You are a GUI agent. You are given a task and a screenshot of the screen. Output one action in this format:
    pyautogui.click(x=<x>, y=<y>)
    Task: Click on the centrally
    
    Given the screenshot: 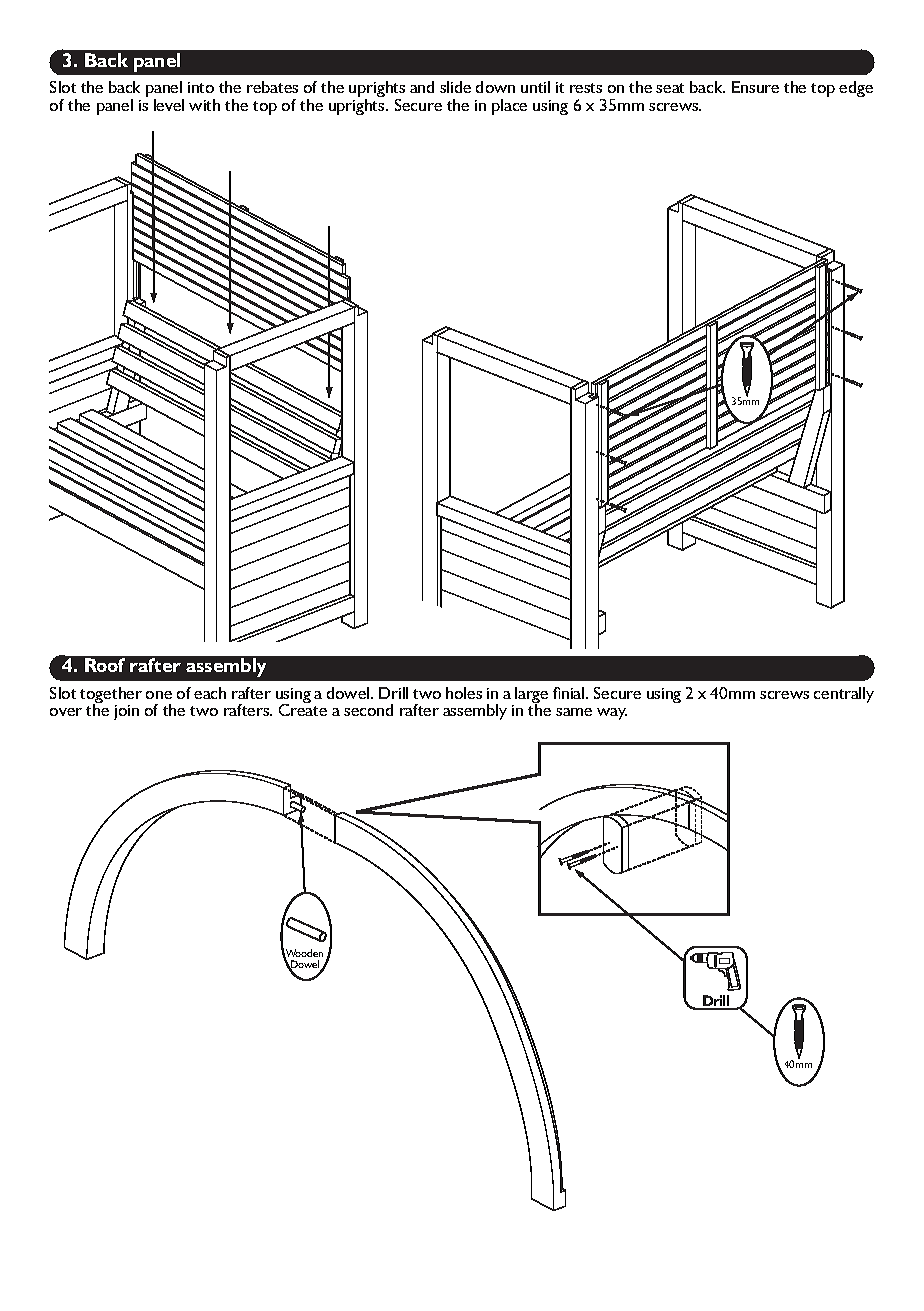 What is the action you would take?
    pyautogui.click(x=844, y=695)
